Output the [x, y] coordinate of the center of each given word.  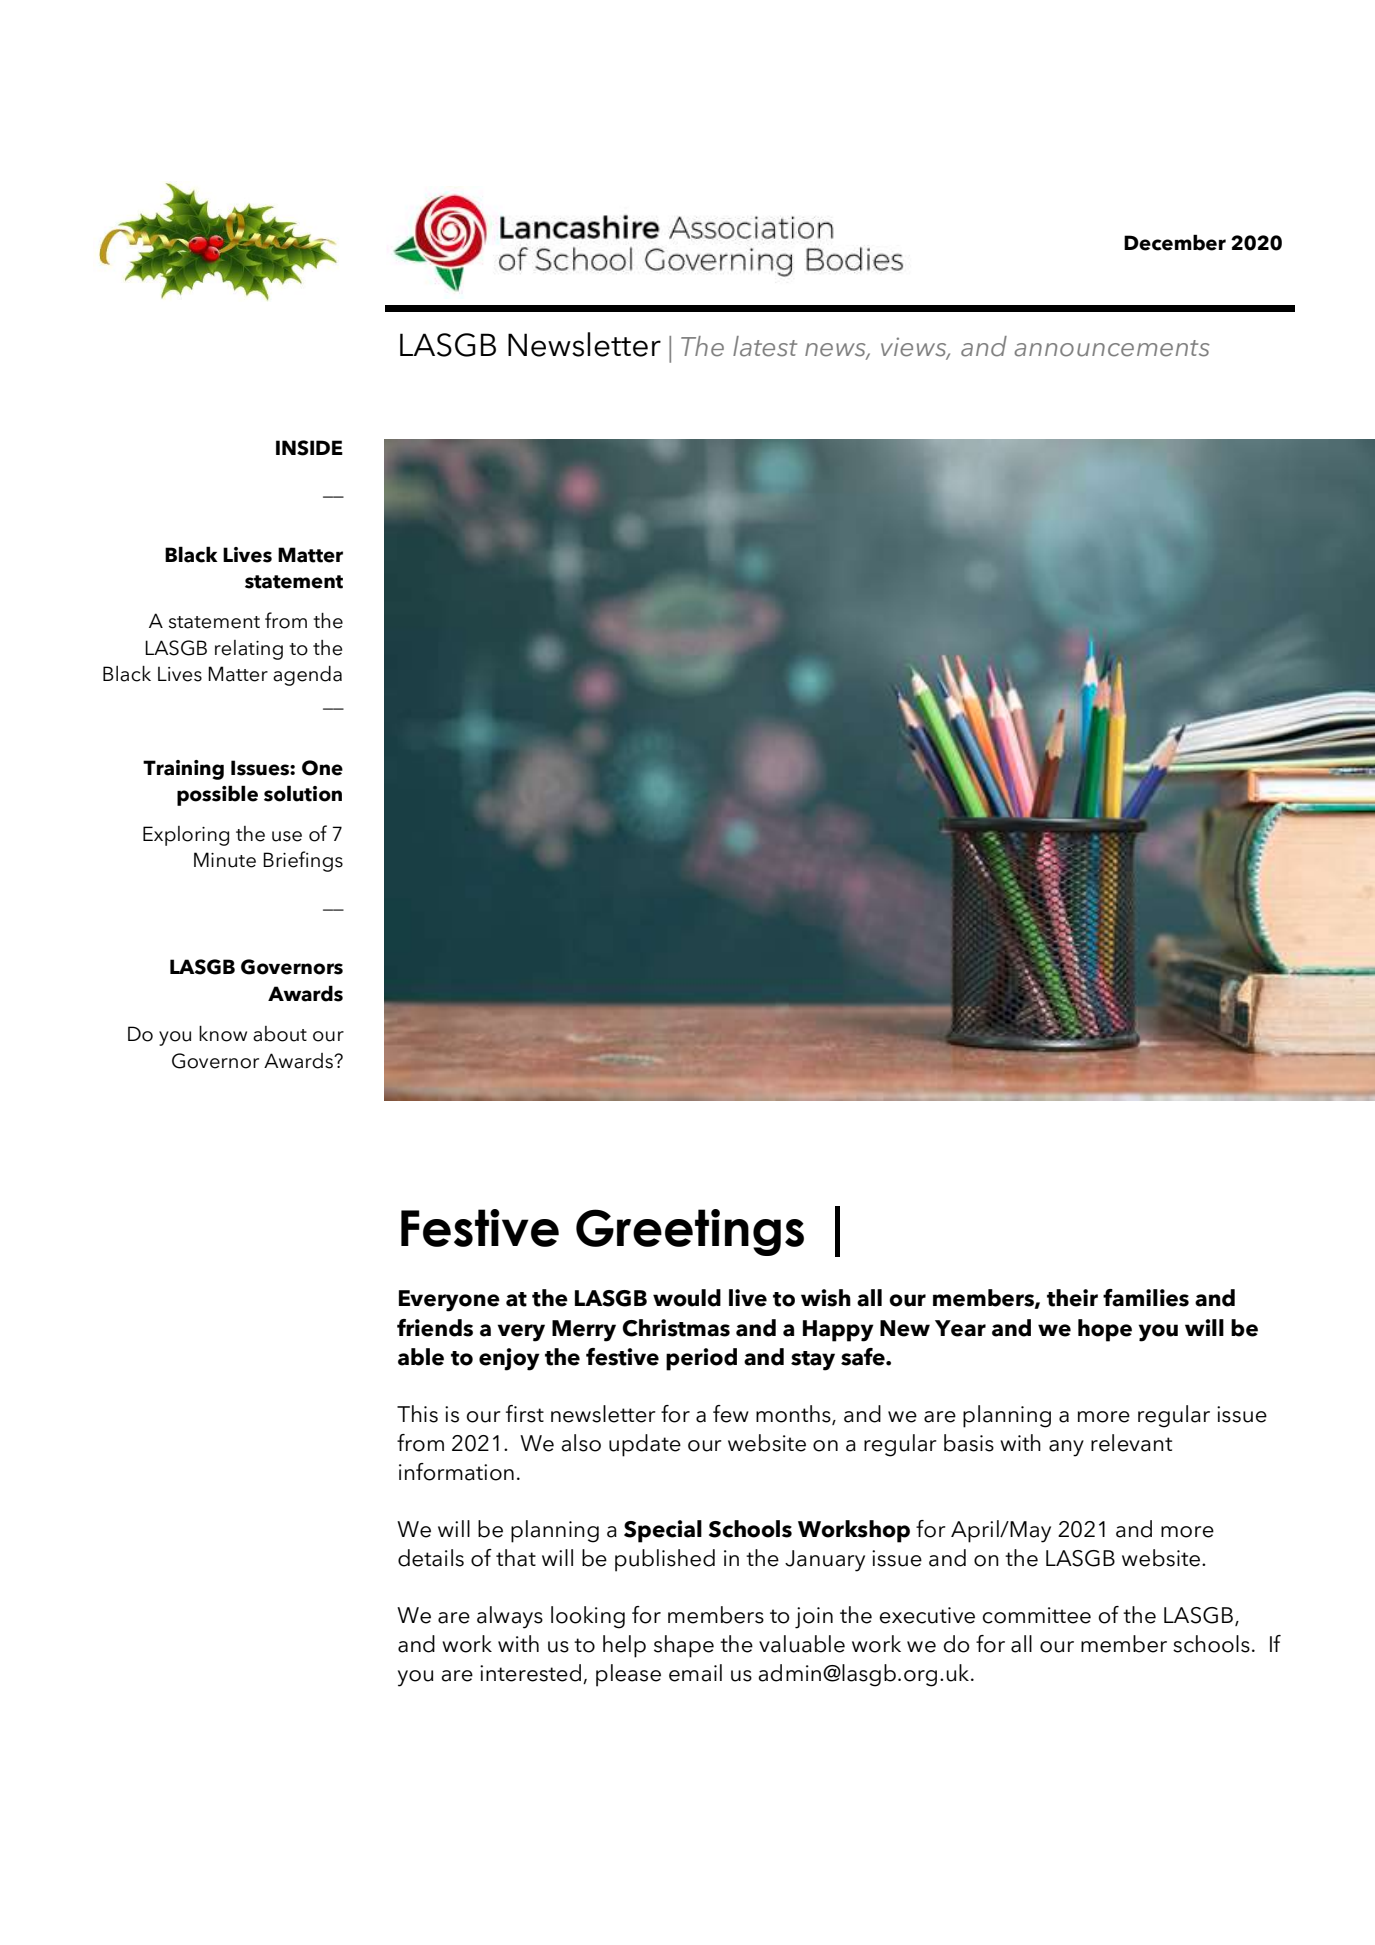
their [1072, 1298]
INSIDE [309, 448]
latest [765, 346]
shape [684, 1646]
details [431, 1558]
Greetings [690, 1232]
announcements [1112, 348]
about [280, 1034]
